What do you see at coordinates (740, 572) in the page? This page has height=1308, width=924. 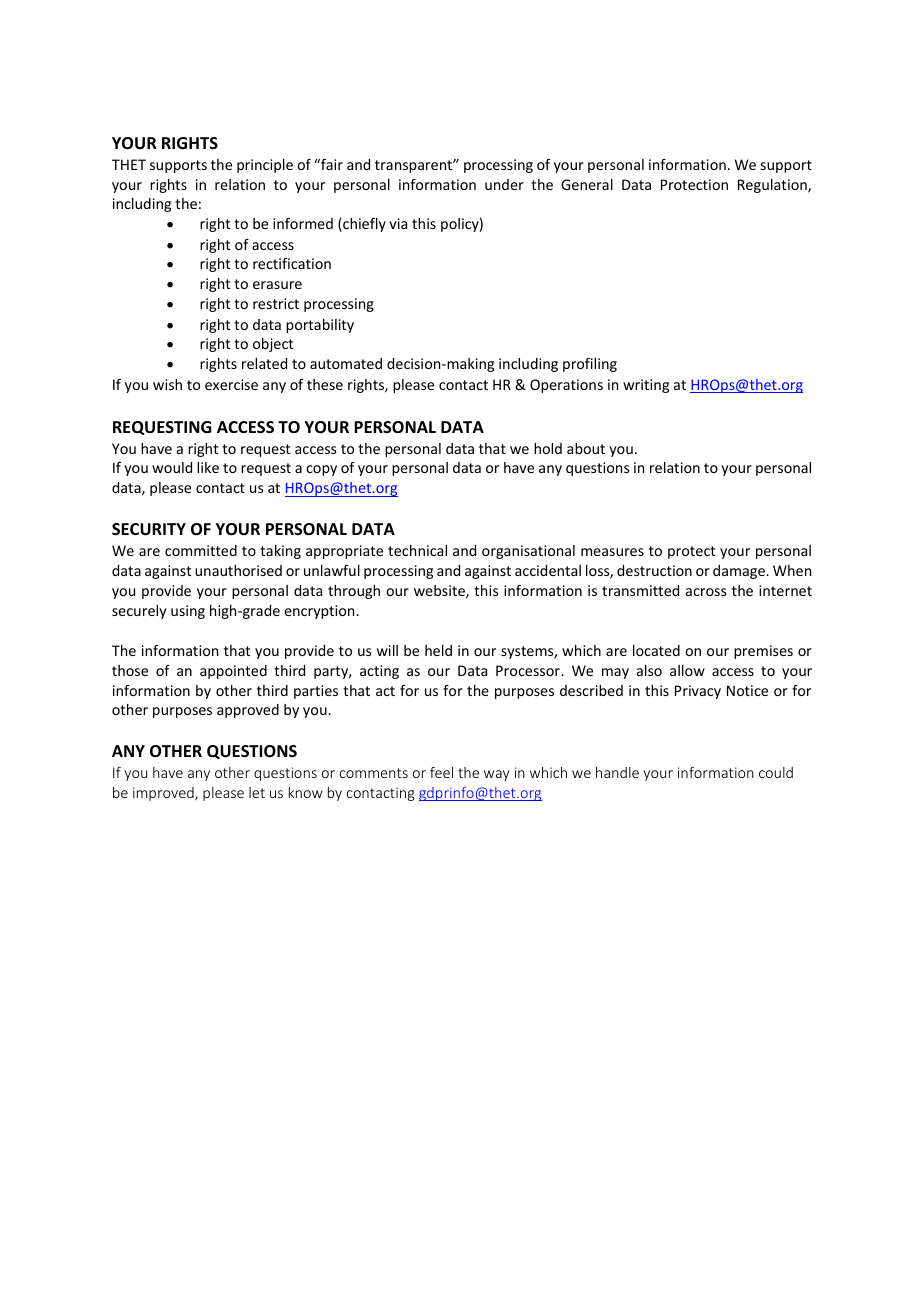 I see `damage` at bounding box center [740, 572].
